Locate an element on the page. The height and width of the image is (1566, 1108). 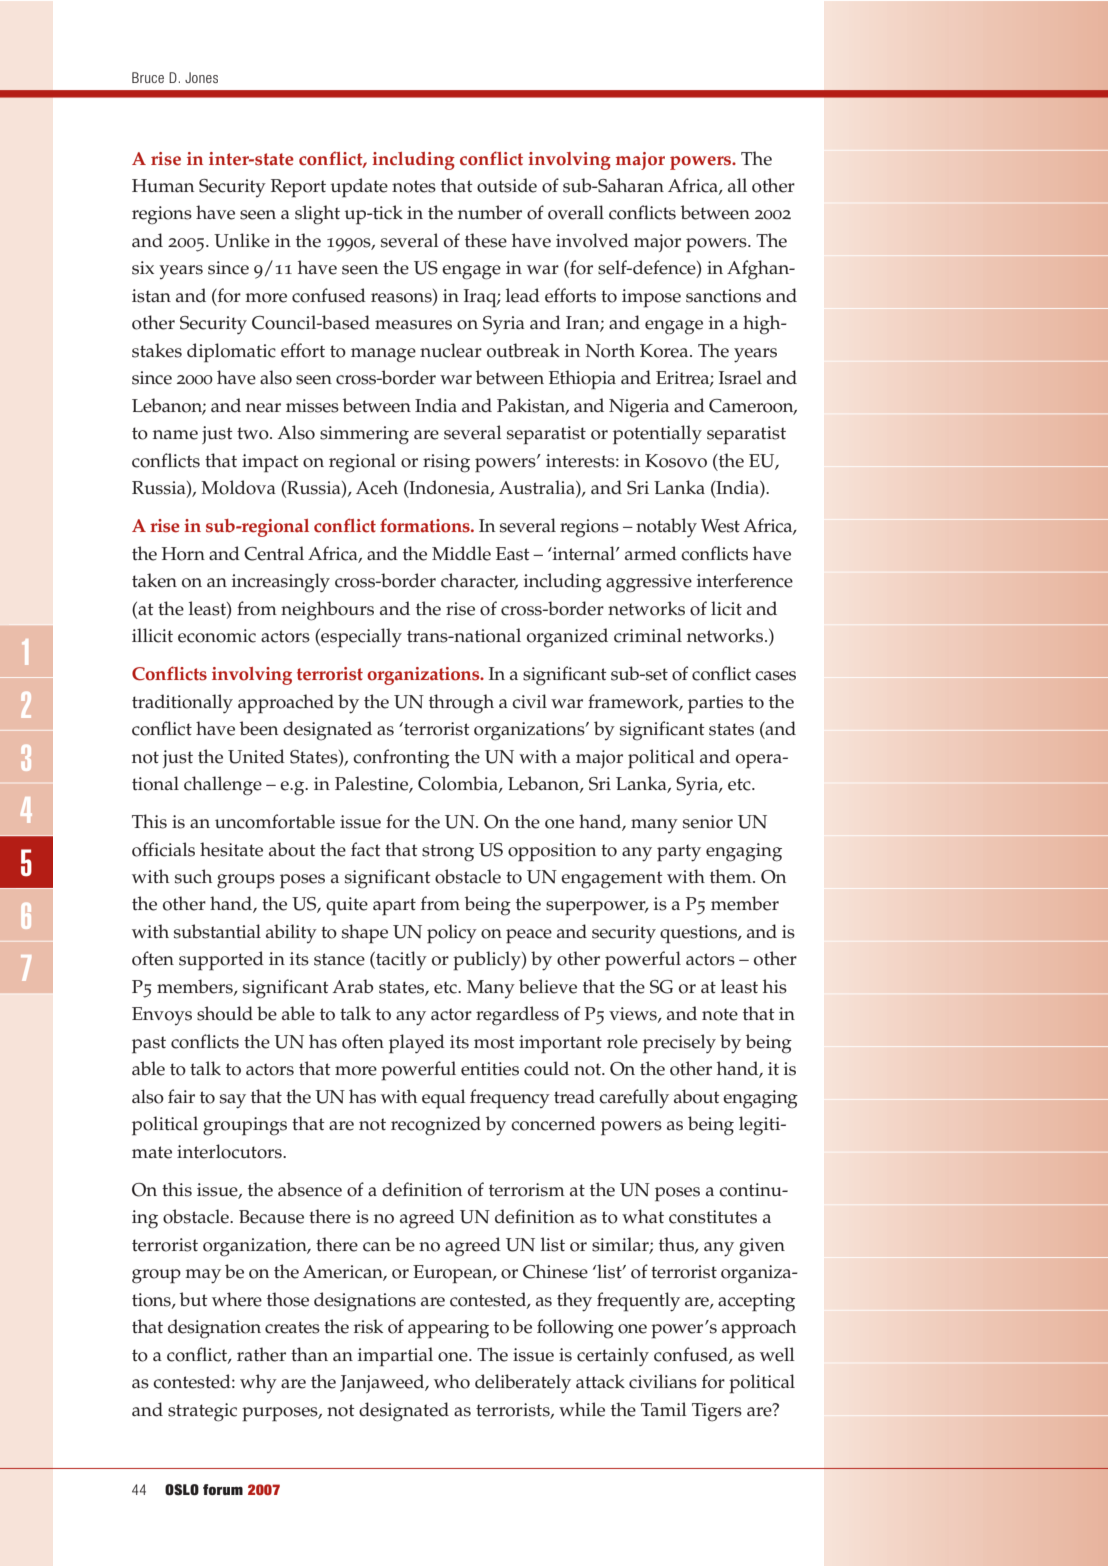
equal is located at coordinates (444, 1099).
